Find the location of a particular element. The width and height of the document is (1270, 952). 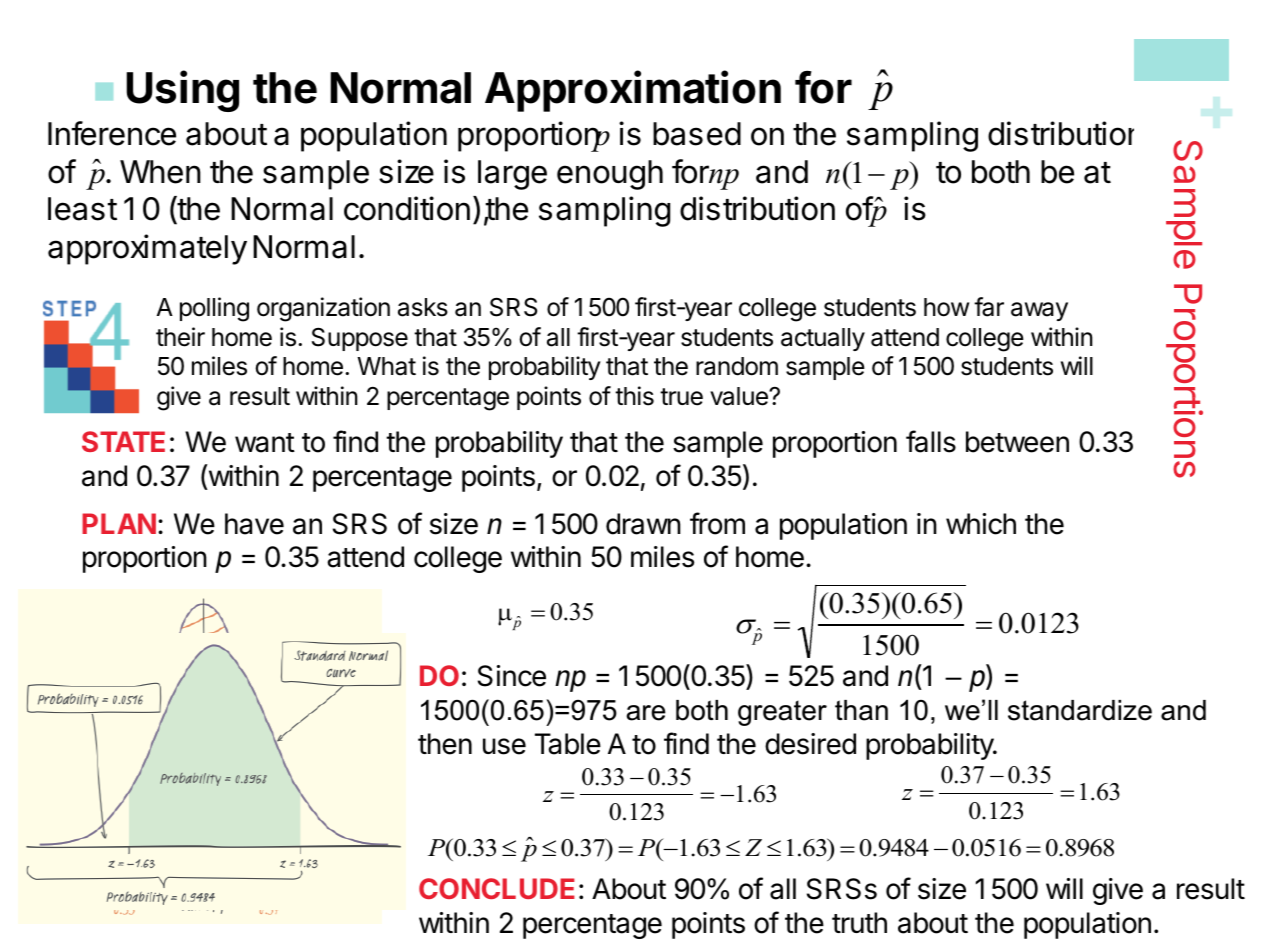

CONCLUDE is located at coordinates (497, 888).
